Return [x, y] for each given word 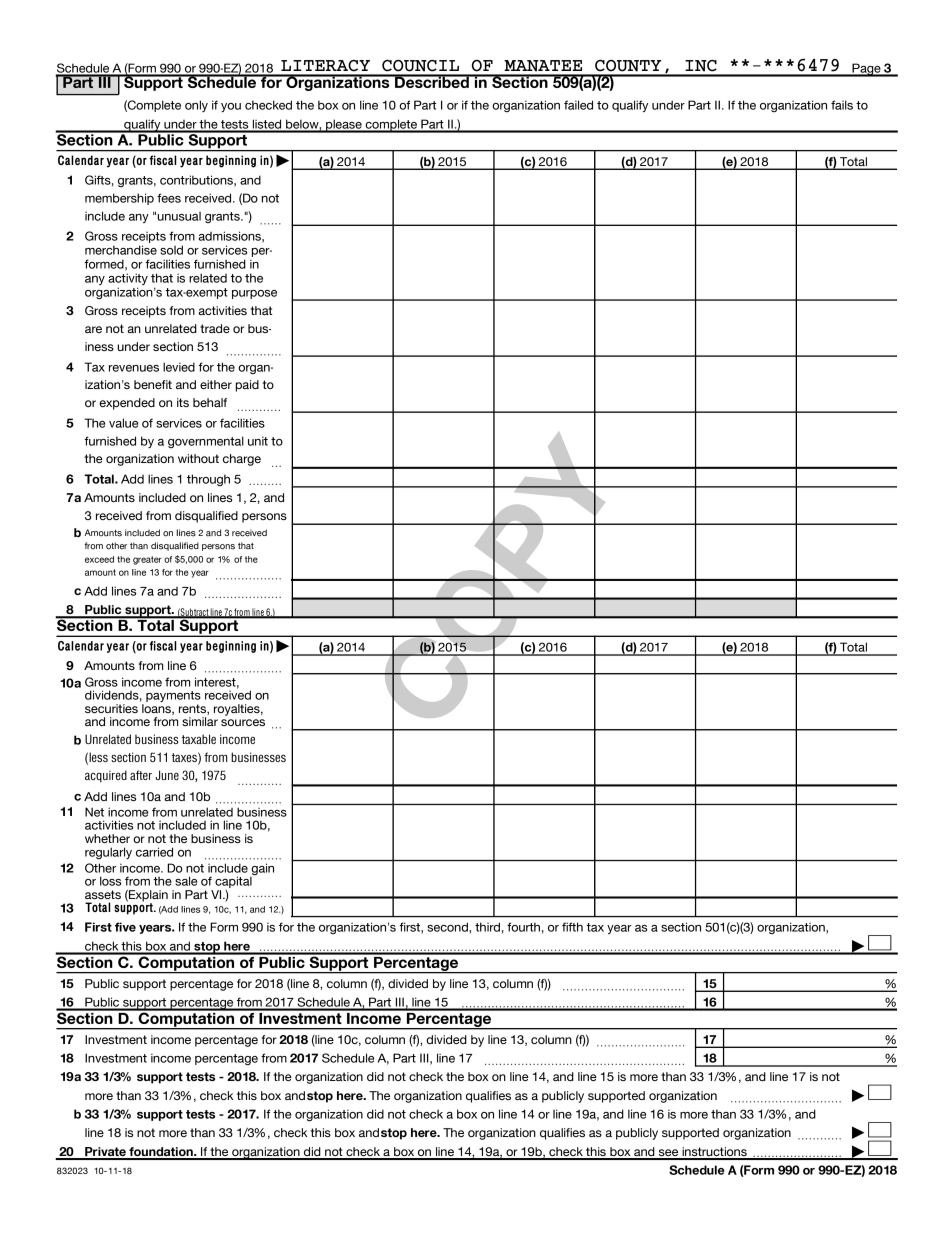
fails [842, 105]
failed [578, 105]
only [196, 106]
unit [258, 441]
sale [186, 881]
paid [247, 386]
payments [173, 698]
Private [105, 1153]
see [669, 1154]
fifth [572, 927]
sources [243, 722]
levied [179, 367]
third [487, 927]
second [448, 927]
